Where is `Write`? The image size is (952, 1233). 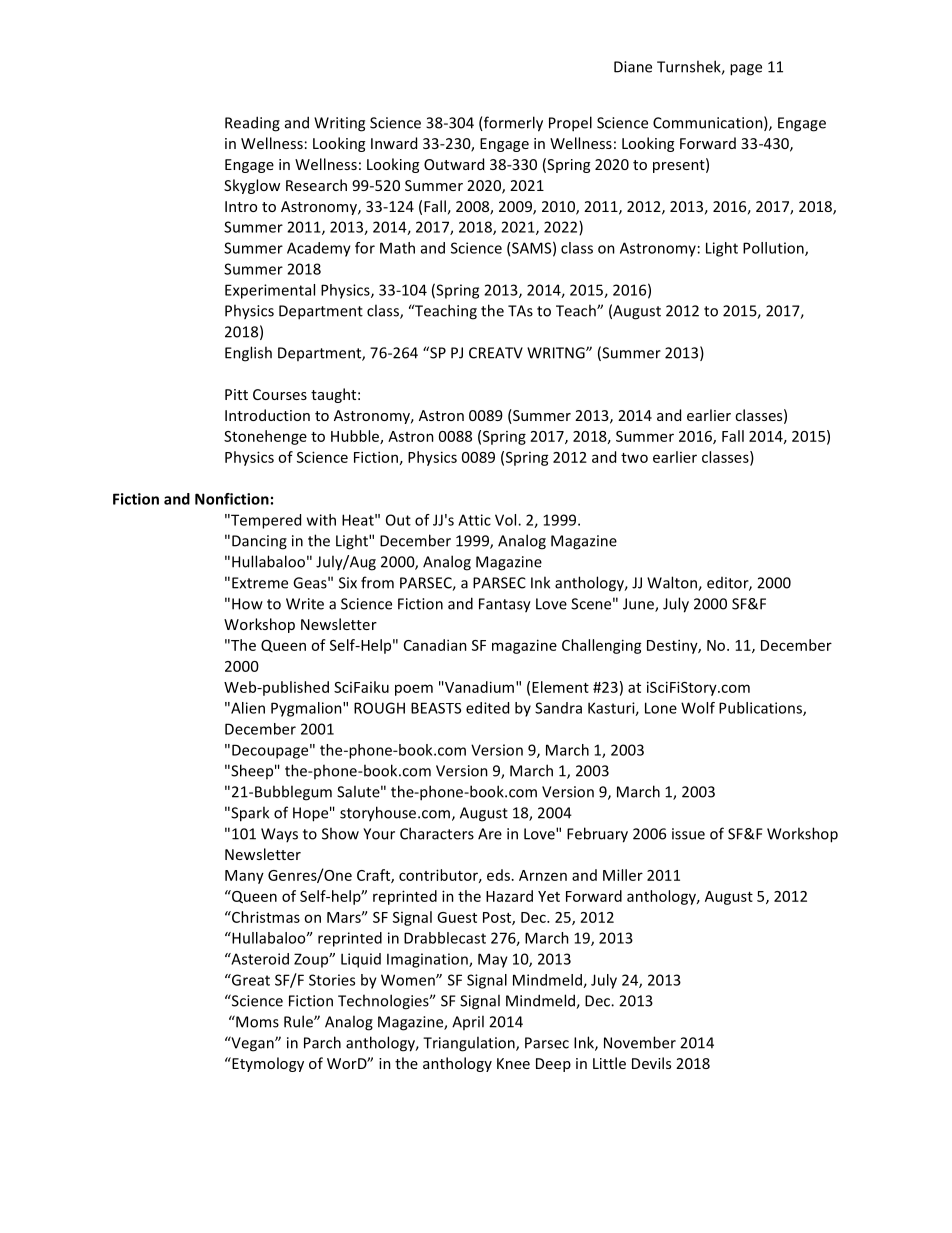 Write is located at coordinates (305, 604).
